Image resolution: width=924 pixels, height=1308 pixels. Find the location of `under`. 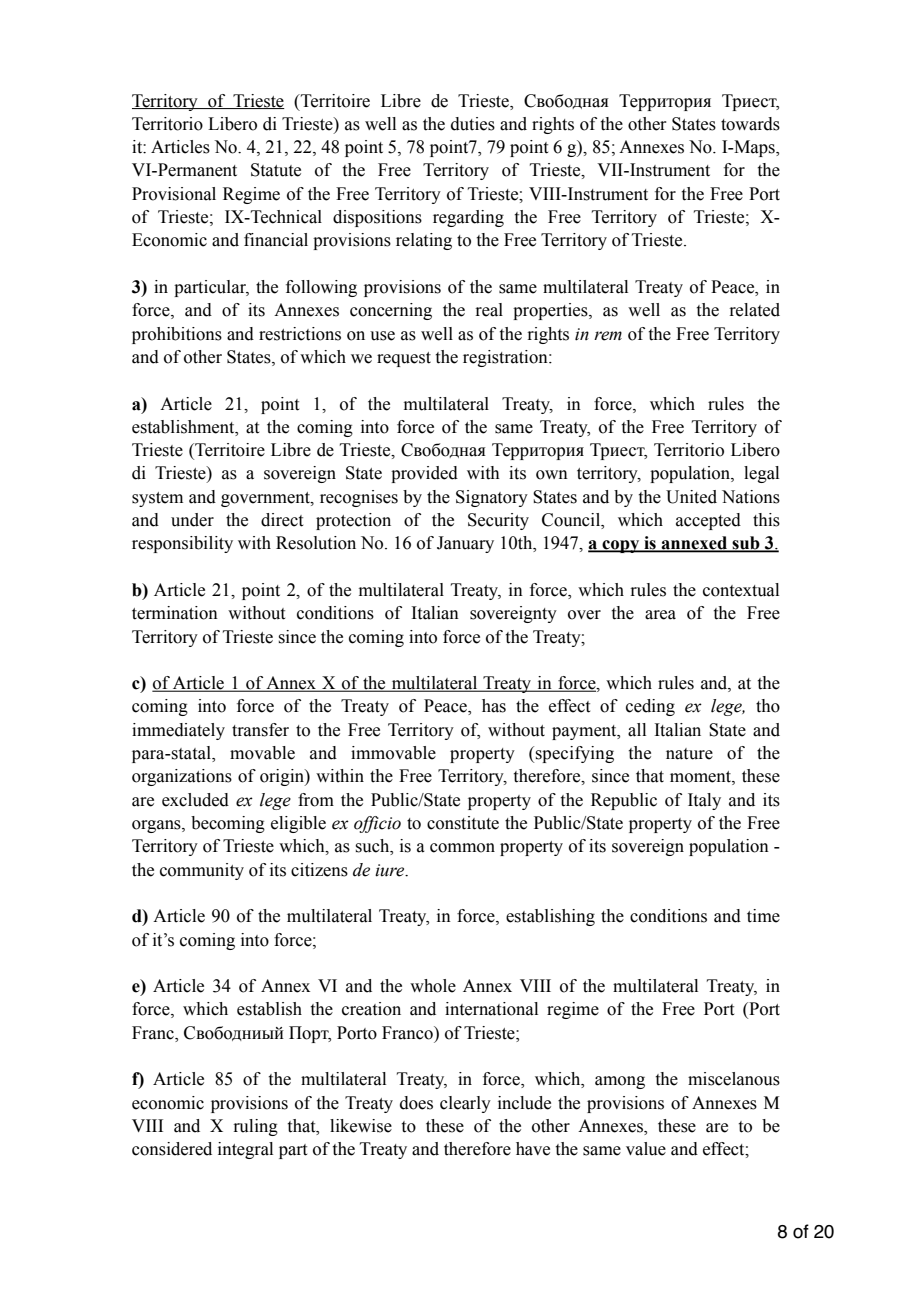

under is located at coordinates (192, 520).
